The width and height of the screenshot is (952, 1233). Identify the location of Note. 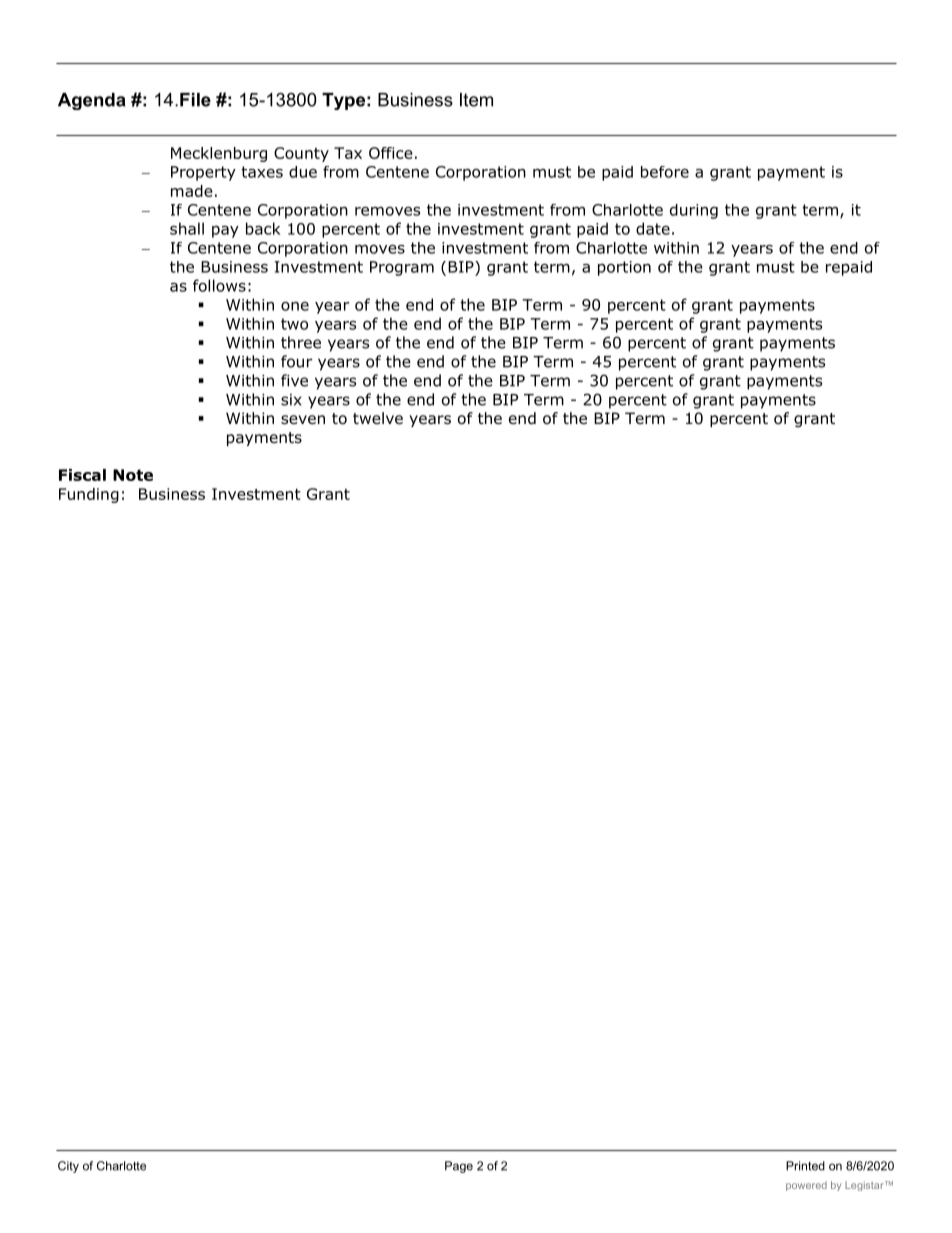
(133, 475).
